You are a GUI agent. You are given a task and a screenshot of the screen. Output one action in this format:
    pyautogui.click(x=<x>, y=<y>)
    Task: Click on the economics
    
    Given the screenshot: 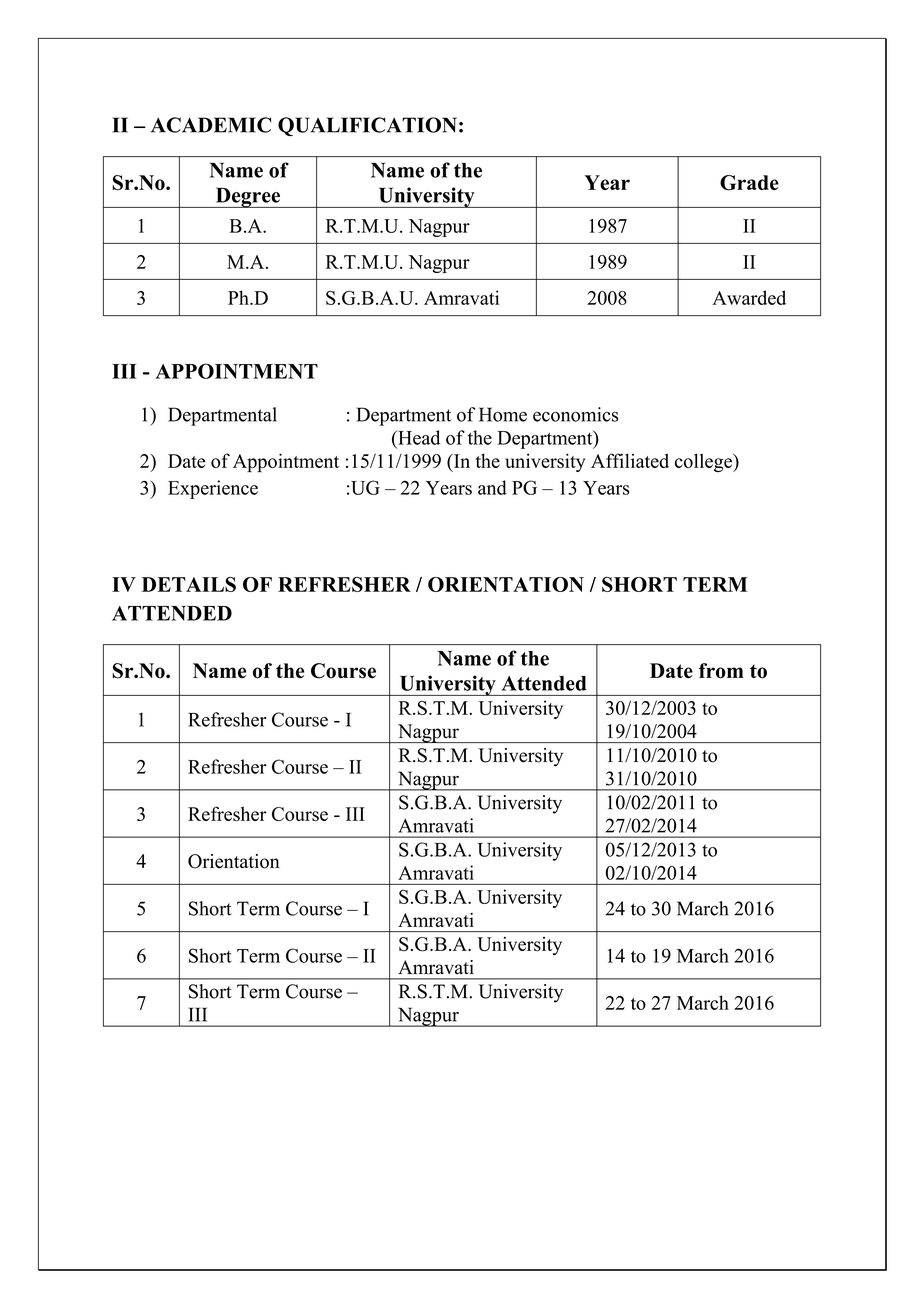 What is the action you would take?
    pyautogui.click(x=575, y=414)
